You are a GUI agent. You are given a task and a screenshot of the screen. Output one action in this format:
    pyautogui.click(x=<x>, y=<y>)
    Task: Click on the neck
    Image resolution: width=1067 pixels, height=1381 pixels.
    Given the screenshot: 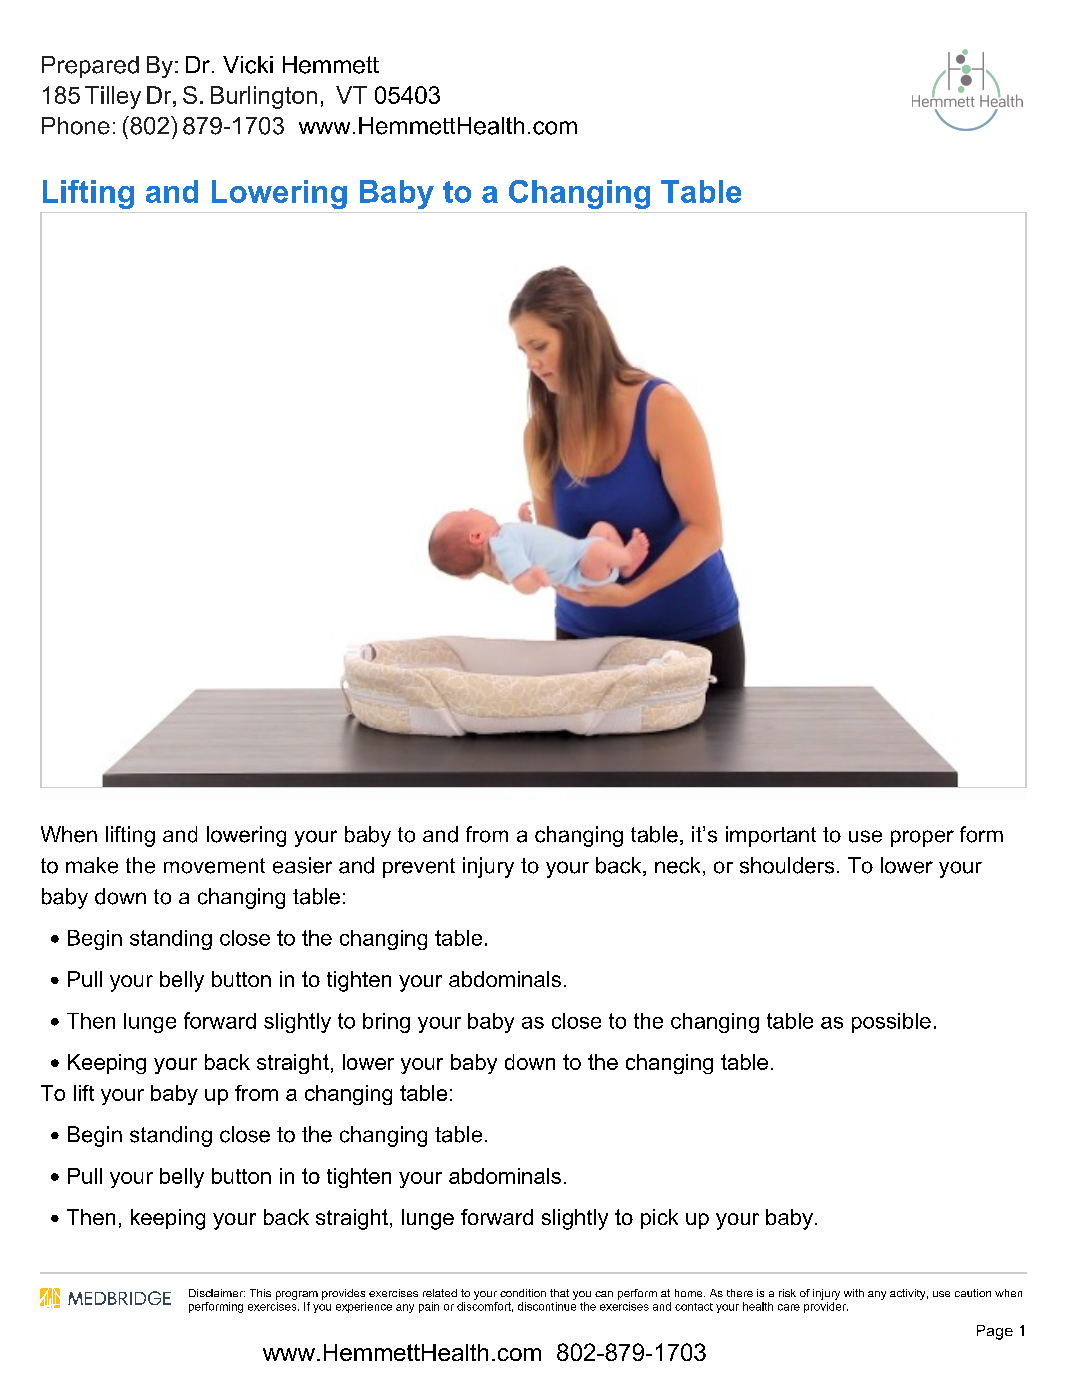 What is the action you would take?
    pyautogui.click(x=677, y=865)
